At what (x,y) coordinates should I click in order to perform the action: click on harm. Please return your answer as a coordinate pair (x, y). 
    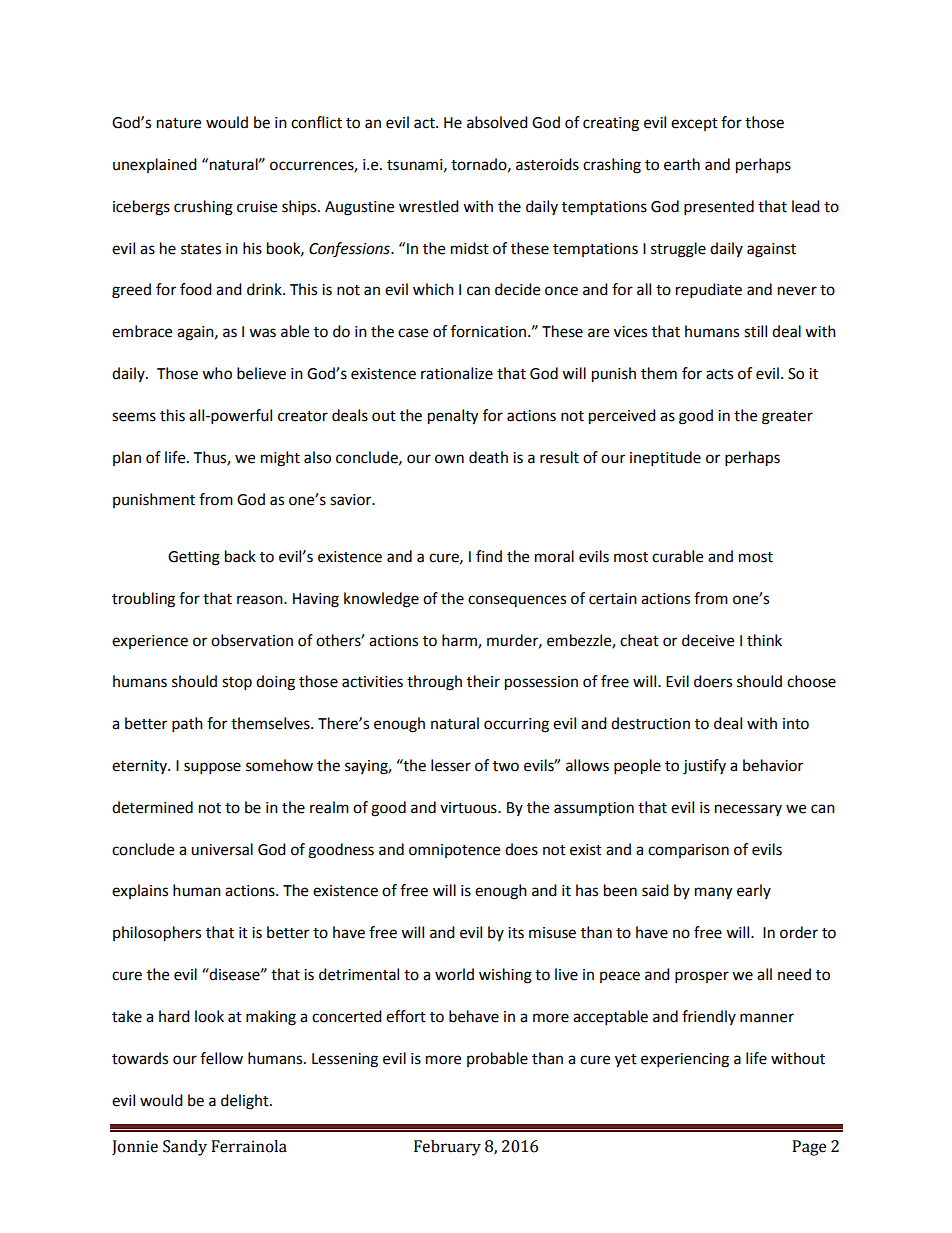
    Looking at the image, I should click on (460, 641).
